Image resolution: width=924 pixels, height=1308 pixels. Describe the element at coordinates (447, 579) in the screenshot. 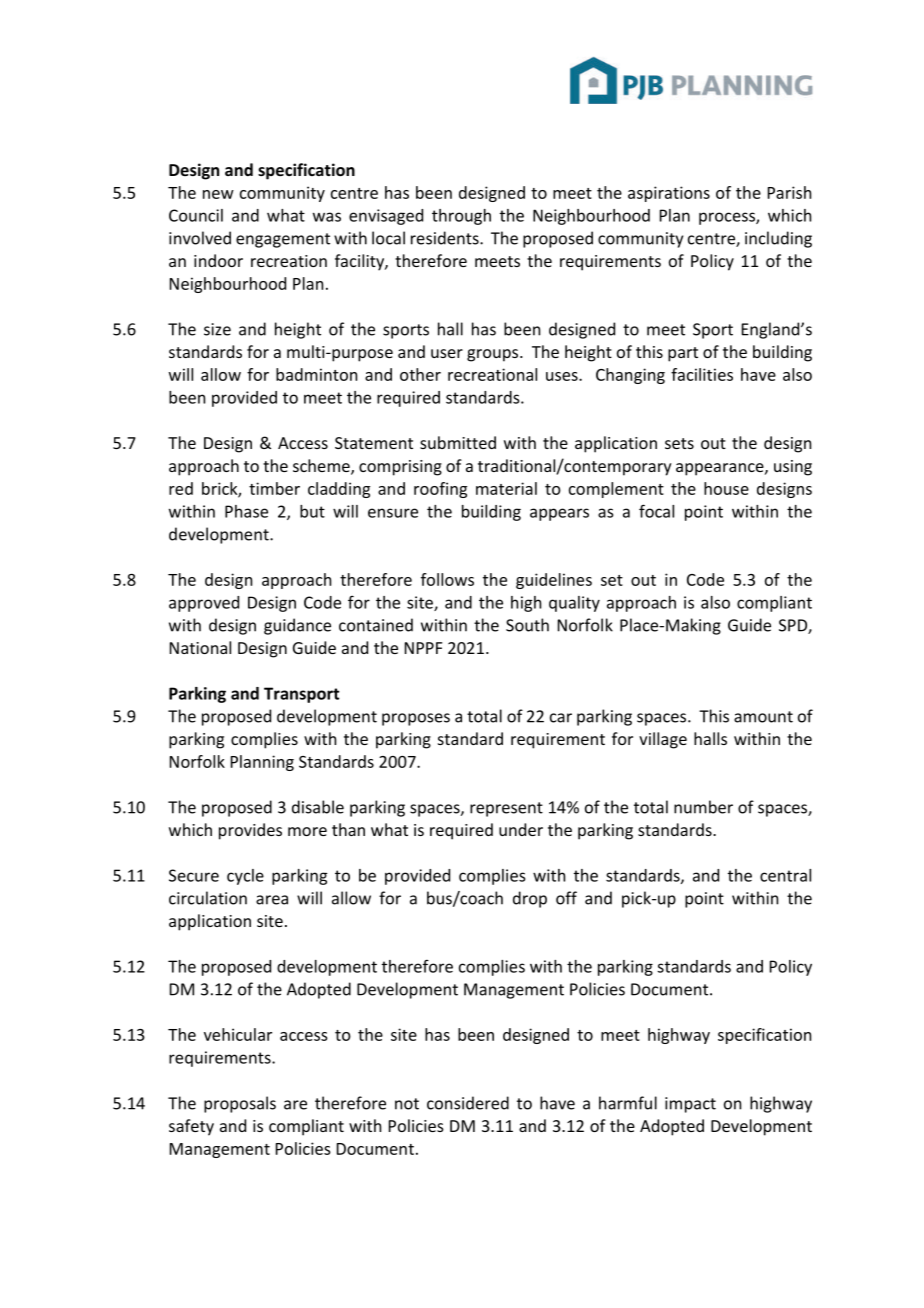

I see `follows` at that location.
